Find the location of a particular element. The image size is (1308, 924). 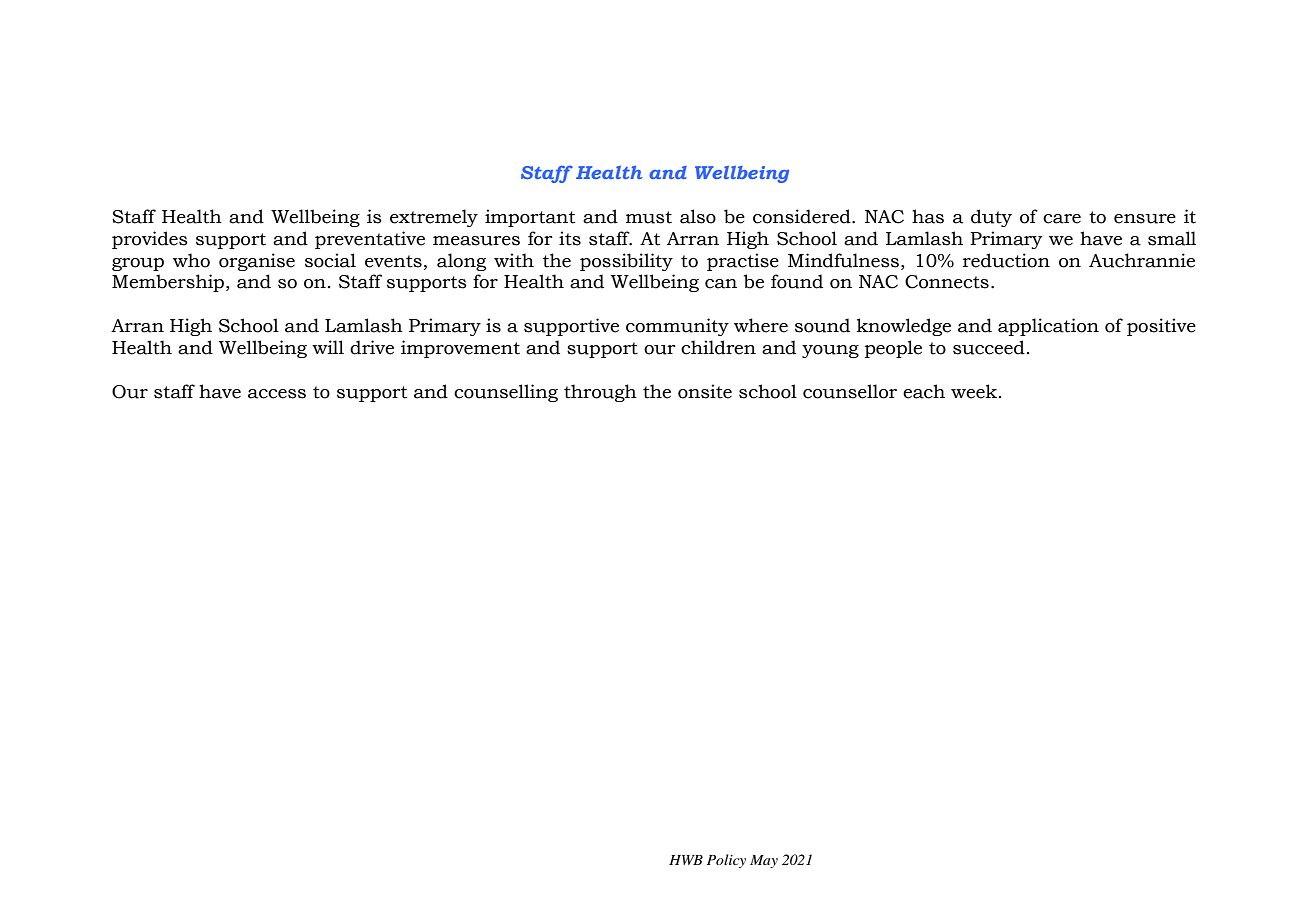

must is located at coordinates (649, 217).
